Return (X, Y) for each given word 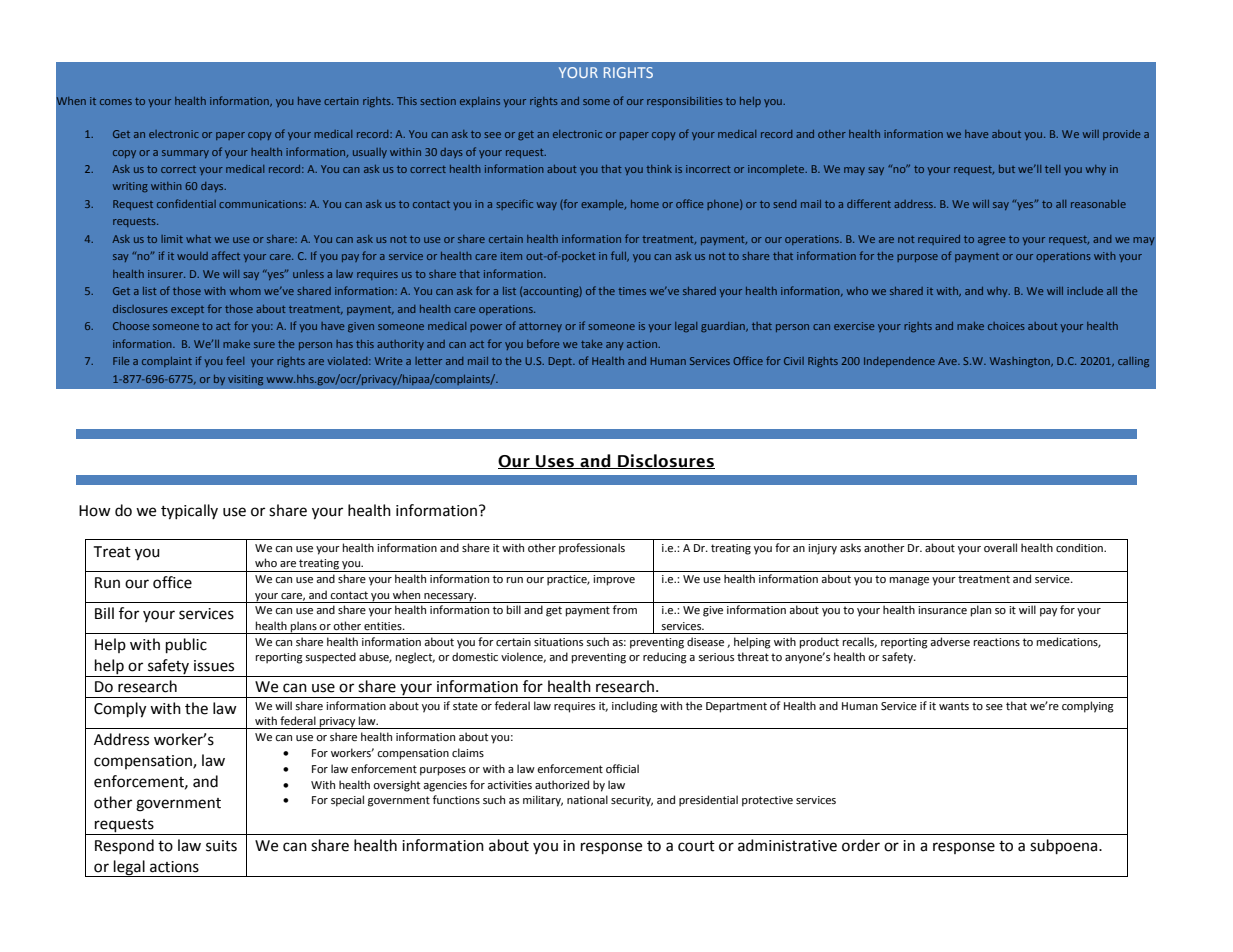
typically (189, 512)
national (587, 800)
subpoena (1065, 847)
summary (185, 154)
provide (1121, 135)
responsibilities (685, 102)
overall (1000, 547)
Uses (555, 462)
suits (221, 846)
